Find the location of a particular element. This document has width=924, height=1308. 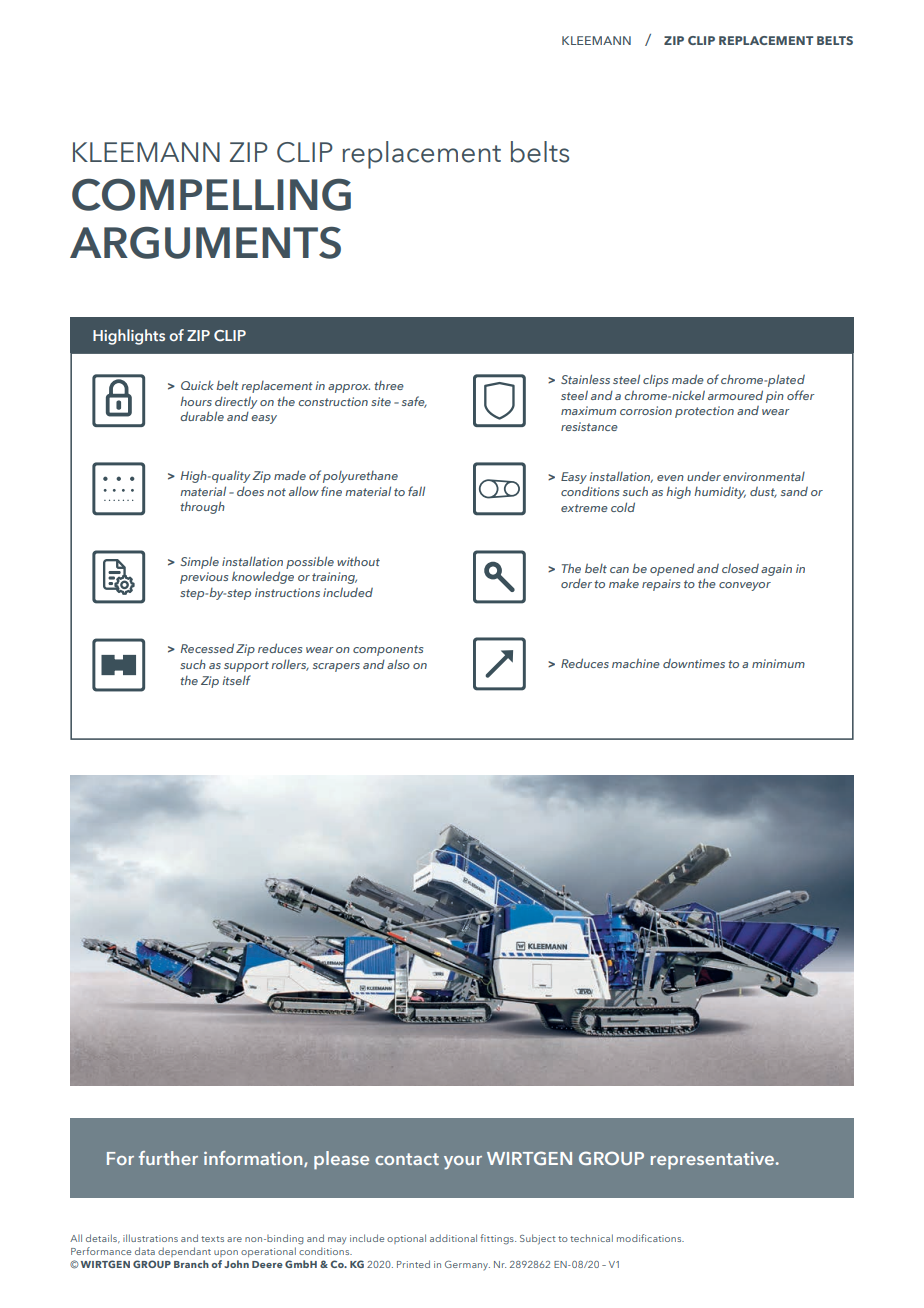

also is located at coordinates (398, 664).
